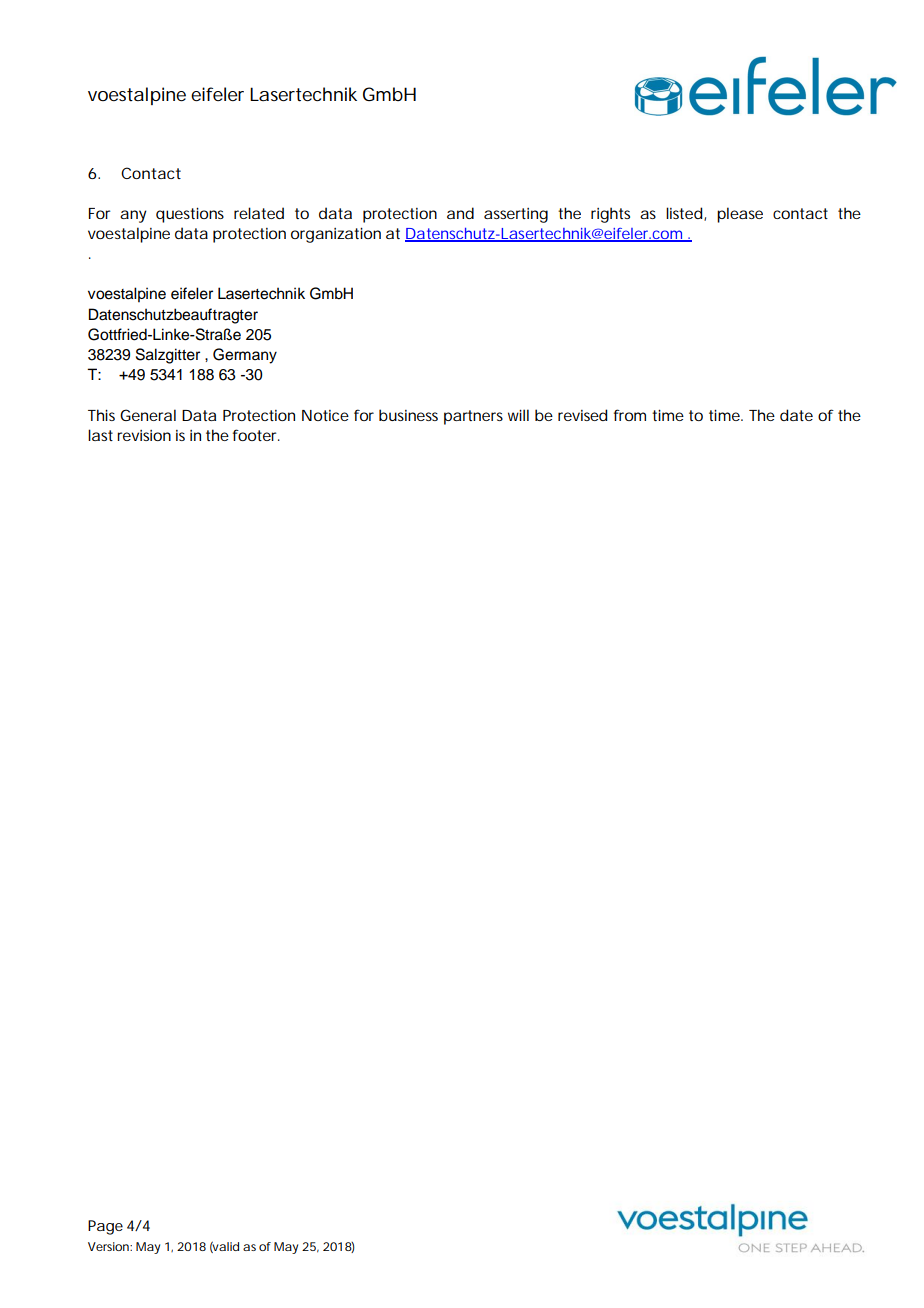 Image resolution: width=924 pixels, height=1308 pixels. I want to click on from, so click(630, 415).
